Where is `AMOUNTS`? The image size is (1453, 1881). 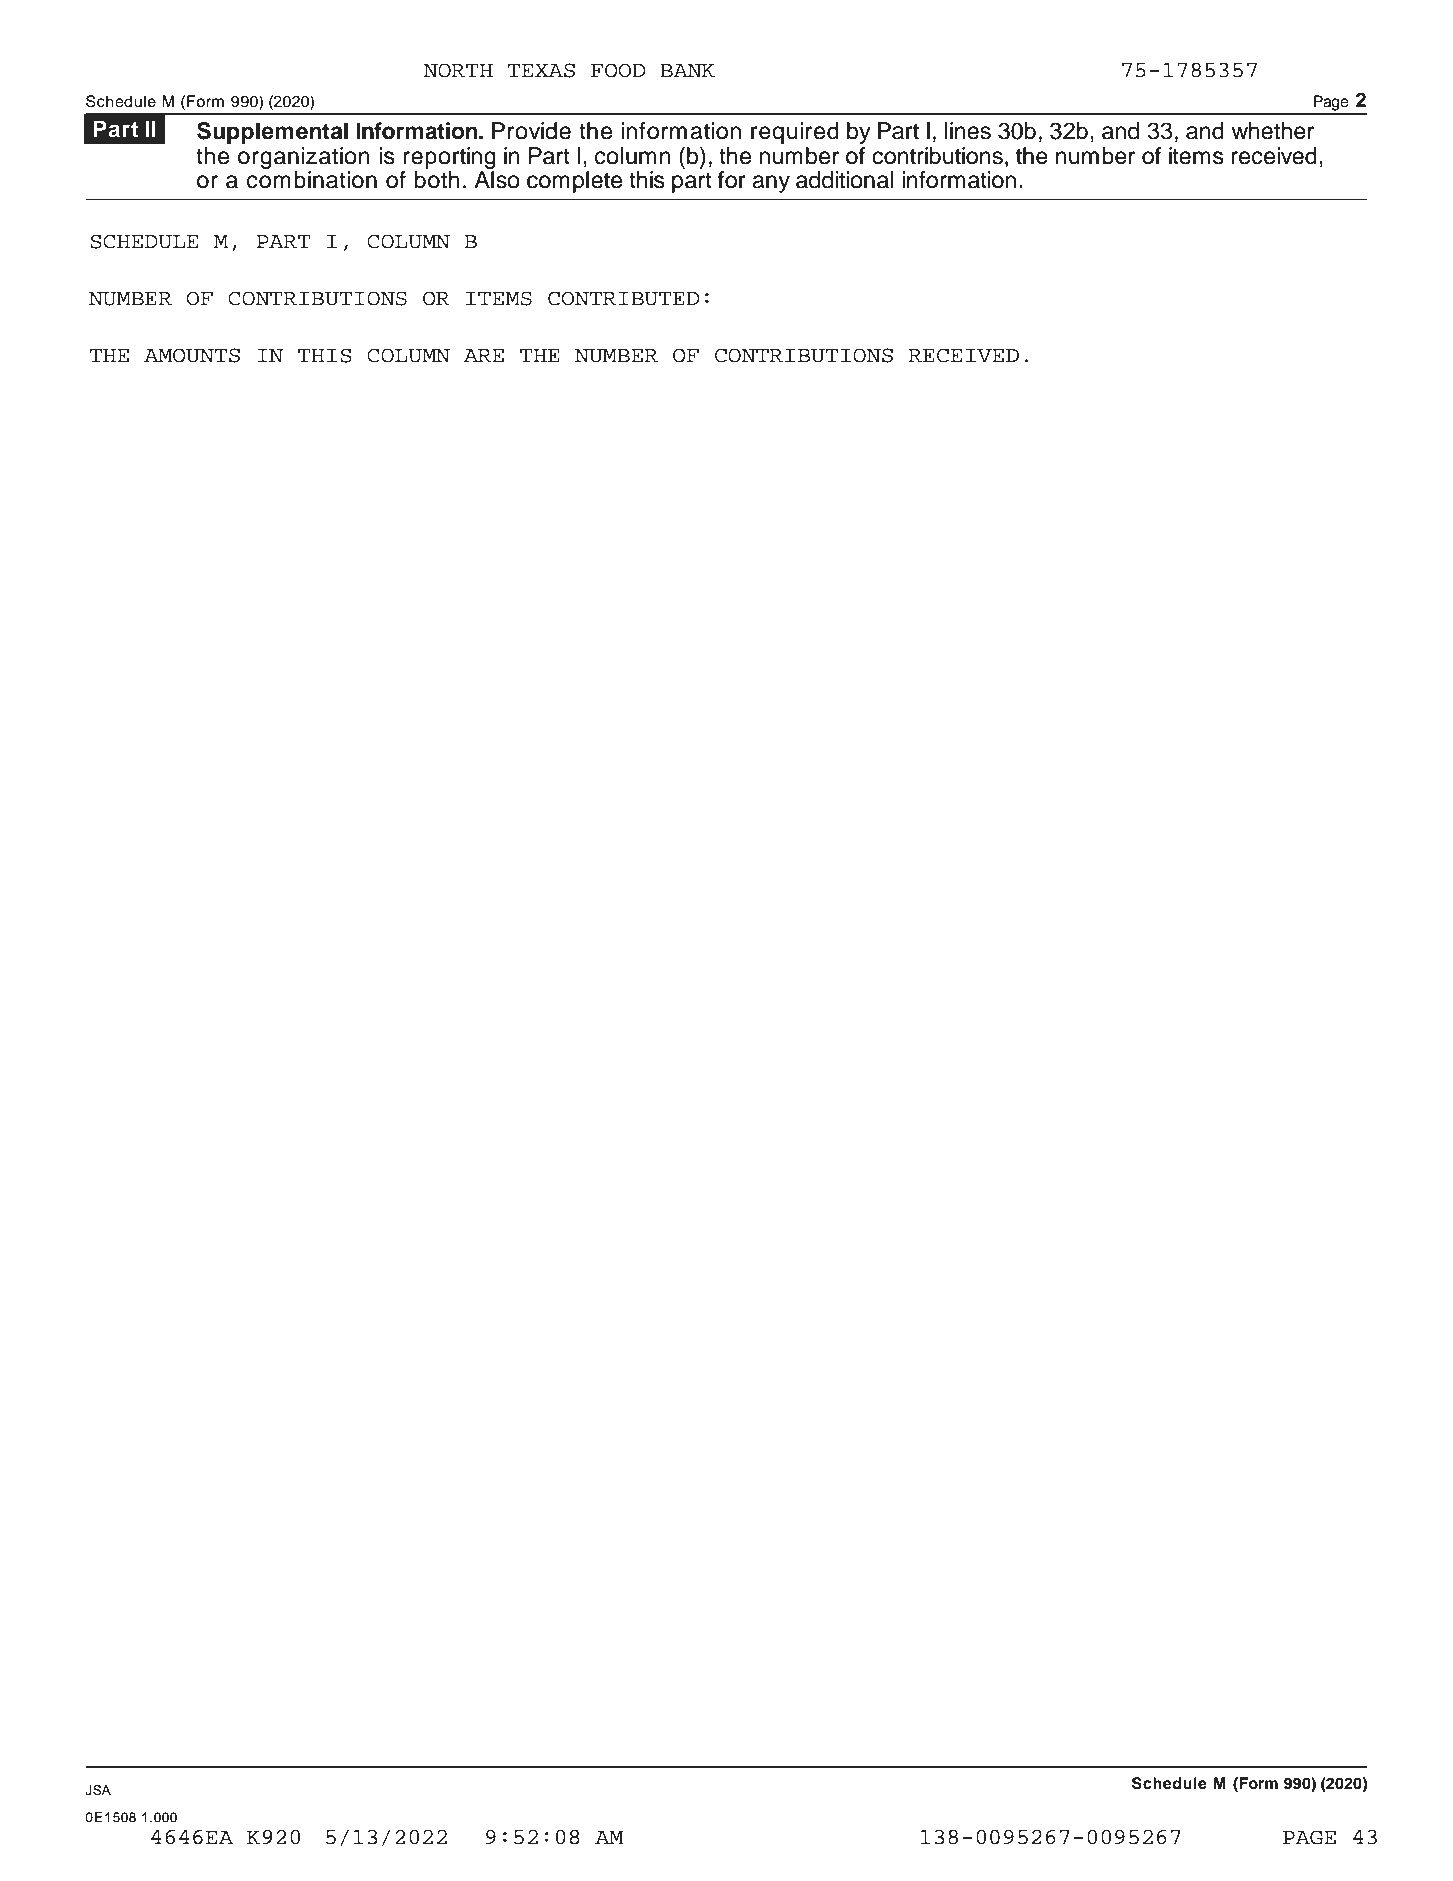 AMOUNTS is located at coordinates (192, 355).
